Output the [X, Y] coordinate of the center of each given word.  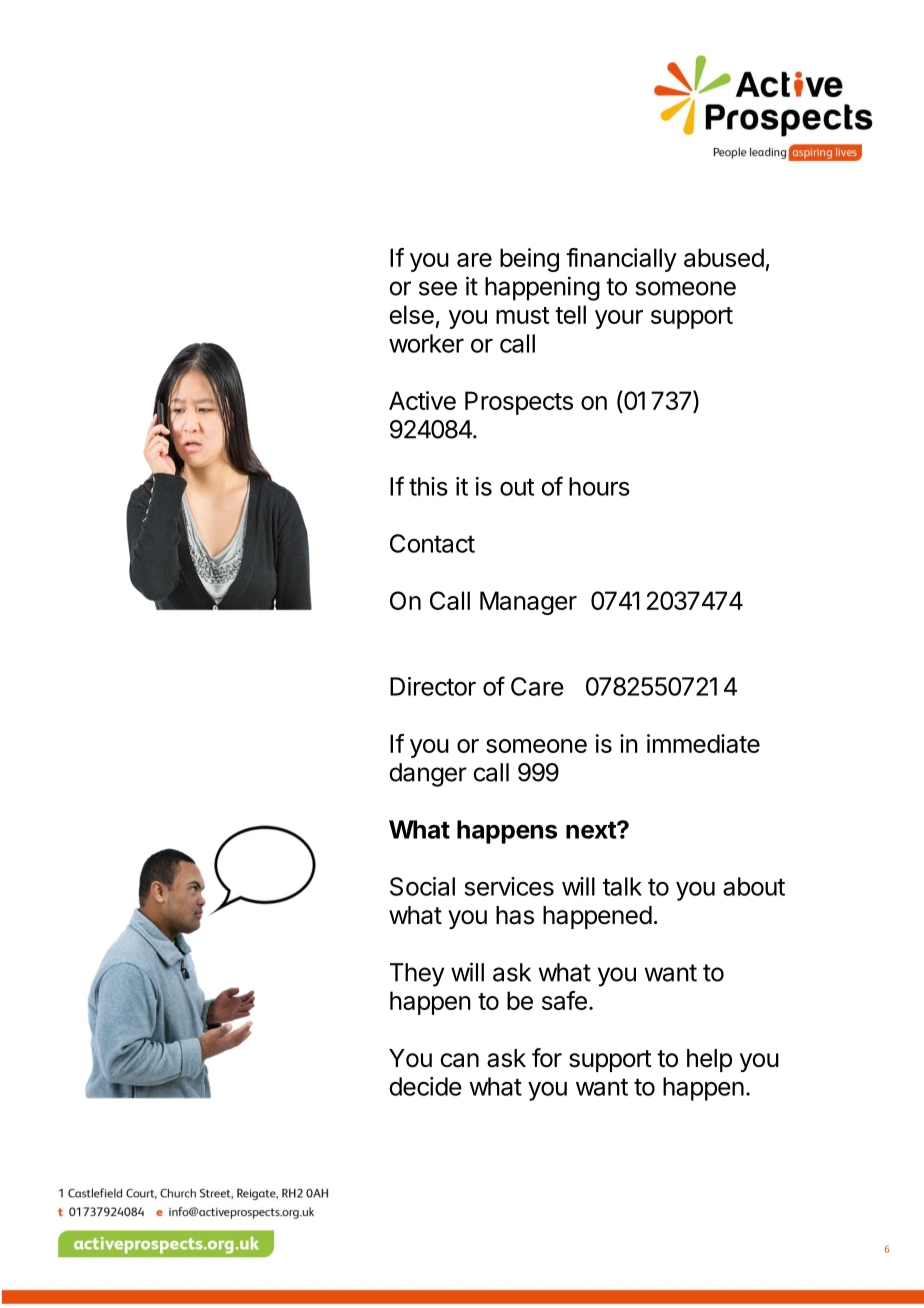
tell [570, 314]
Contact [432, 543]
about [754, 886]
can [459, 1060]
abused [724, 257]
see [438, 288]
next [592, 830]
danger [428, 775]
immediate [703, 743]
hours [599, 486]
